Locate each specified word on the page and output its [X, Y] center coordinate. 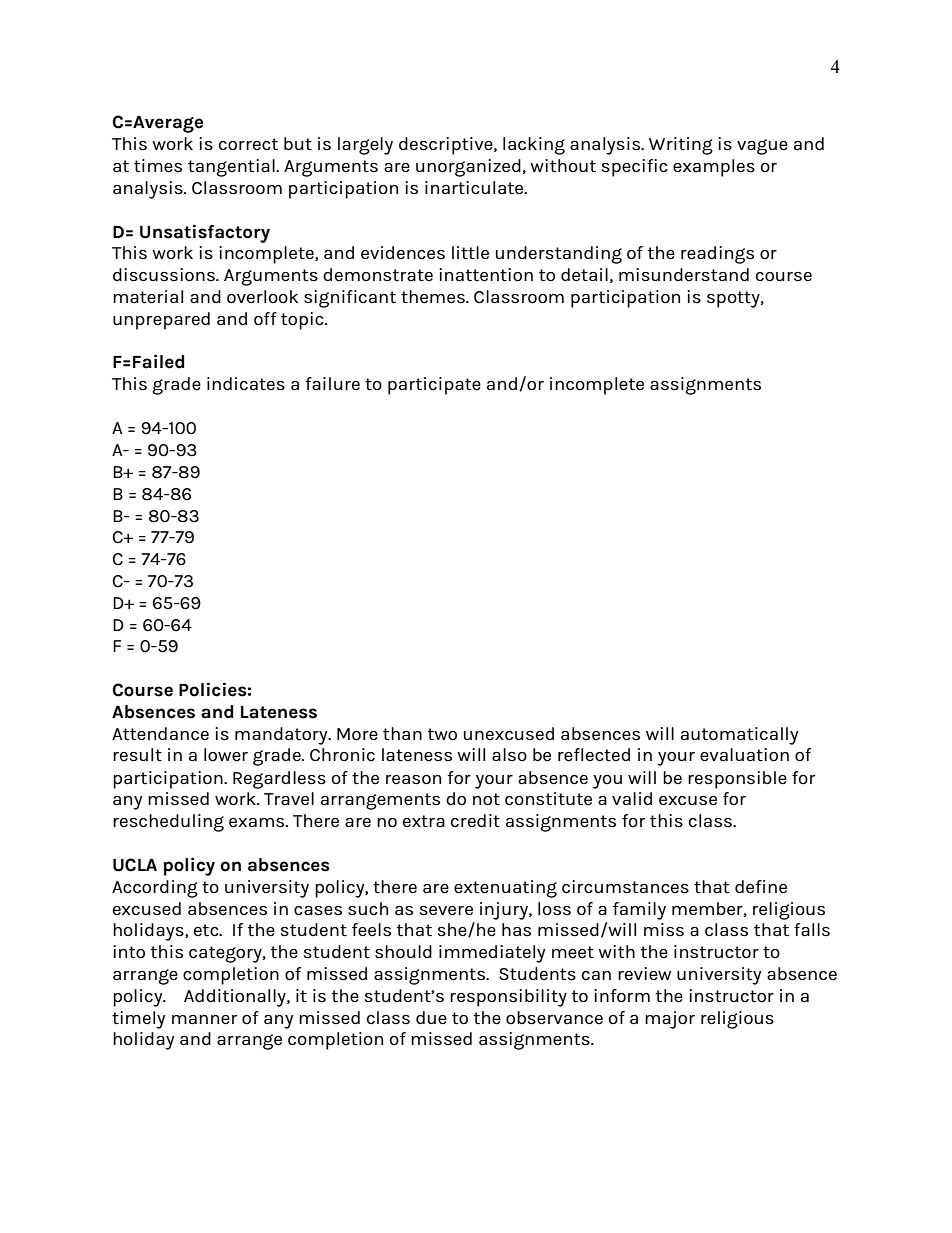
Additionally [236, 998]
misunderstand [684, 275]
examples [714, 168]
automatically [740, 736]
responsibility [508, 998]
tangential [232, 168]
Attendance [160, 734]
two [442, 734]
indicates [246, 384]
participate [434, 386]
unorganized [468, 168]
